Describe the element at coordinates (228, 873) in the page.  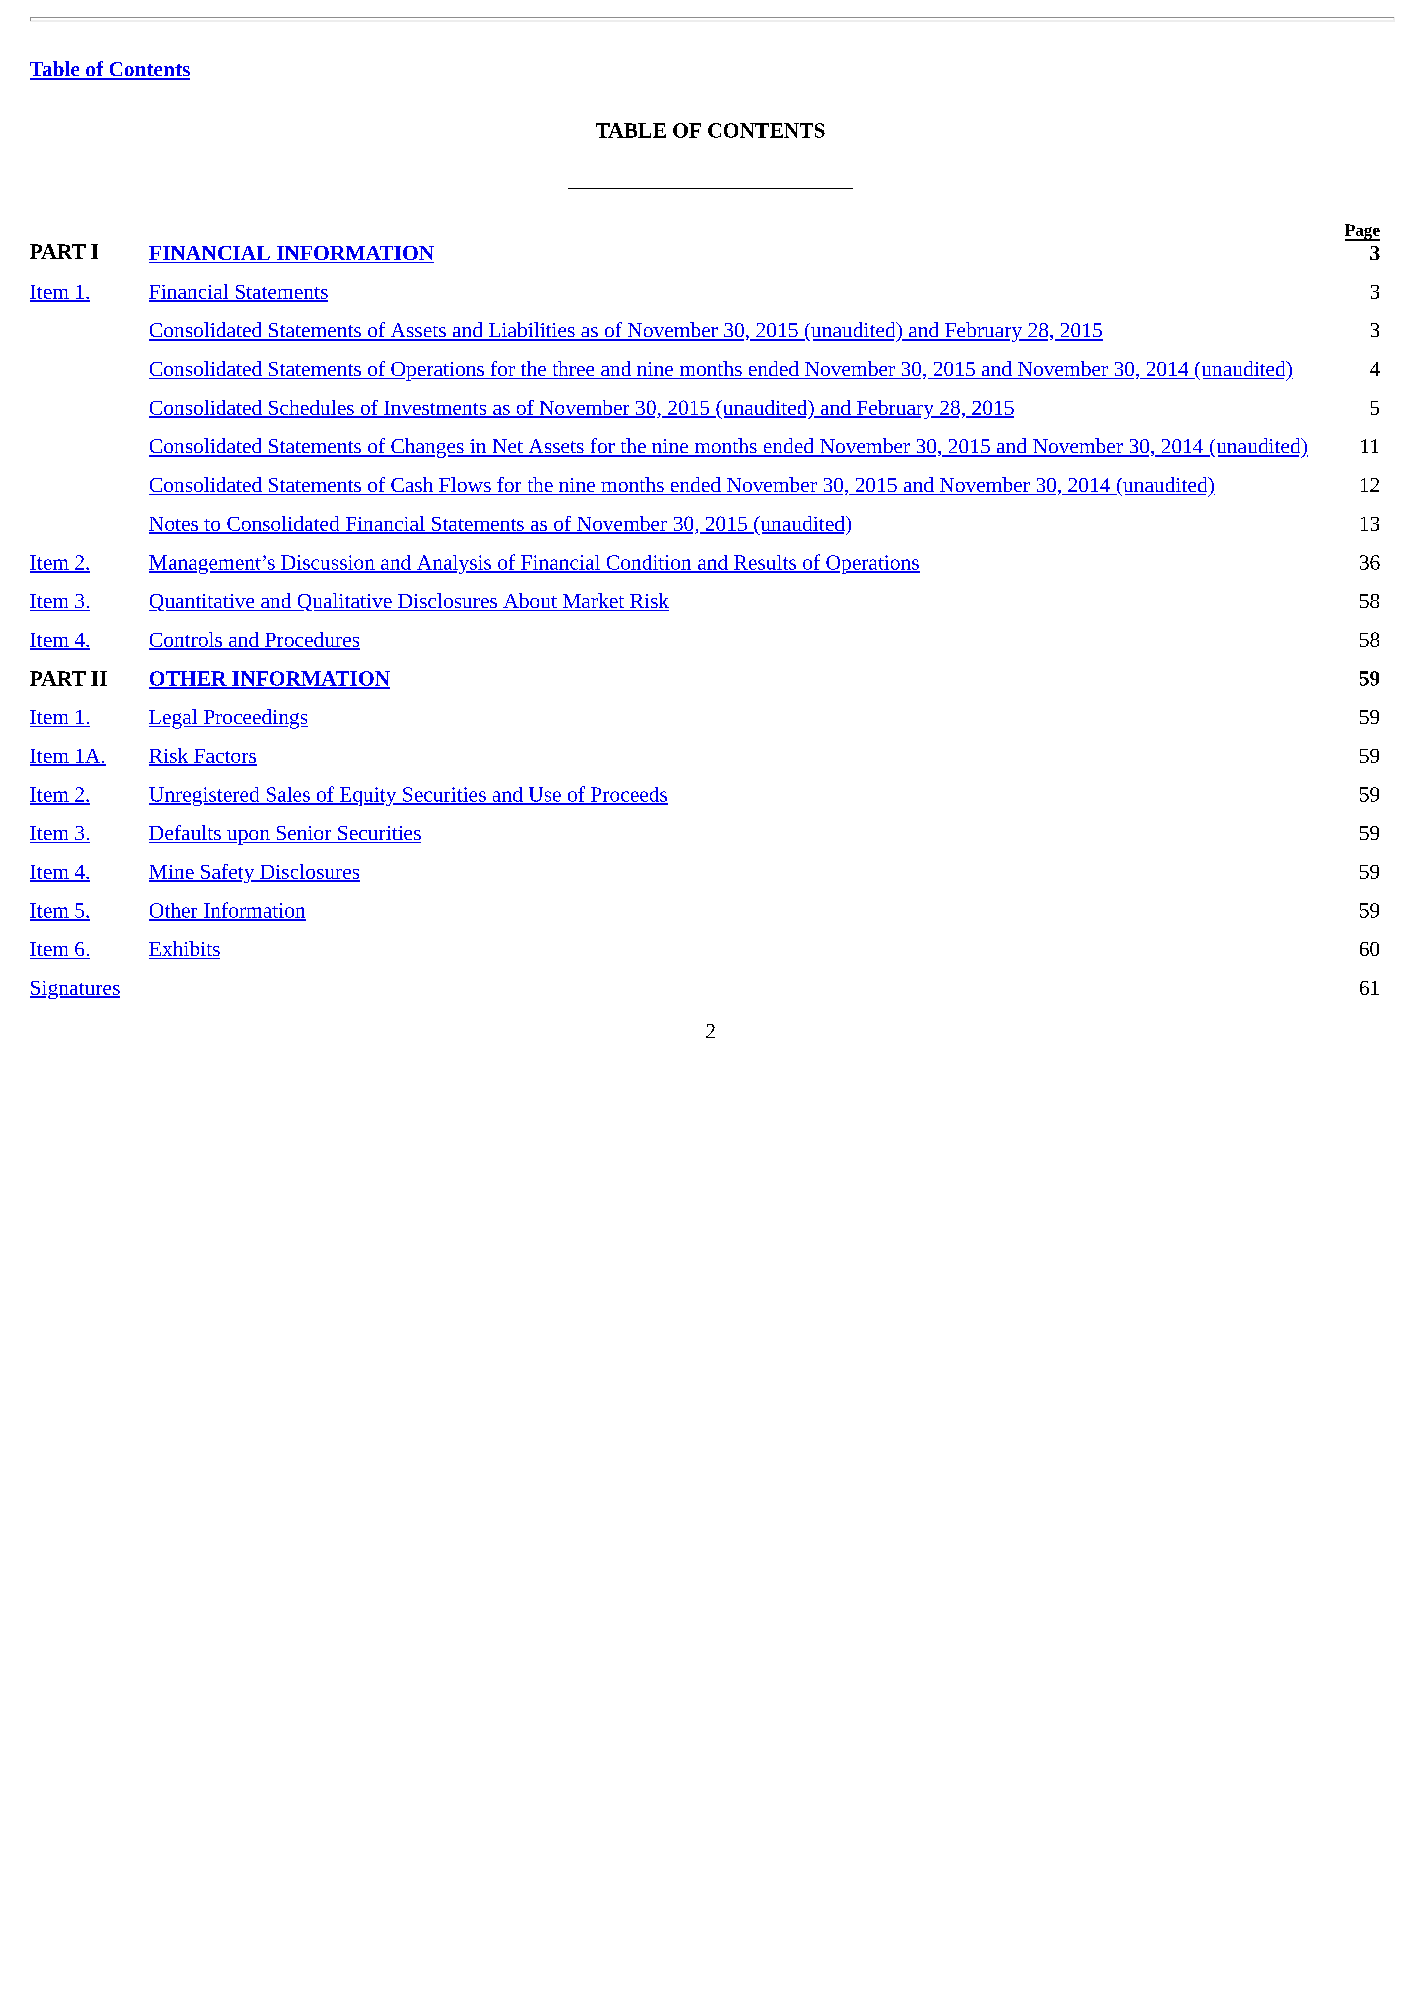
I see `Safety` at that location.
